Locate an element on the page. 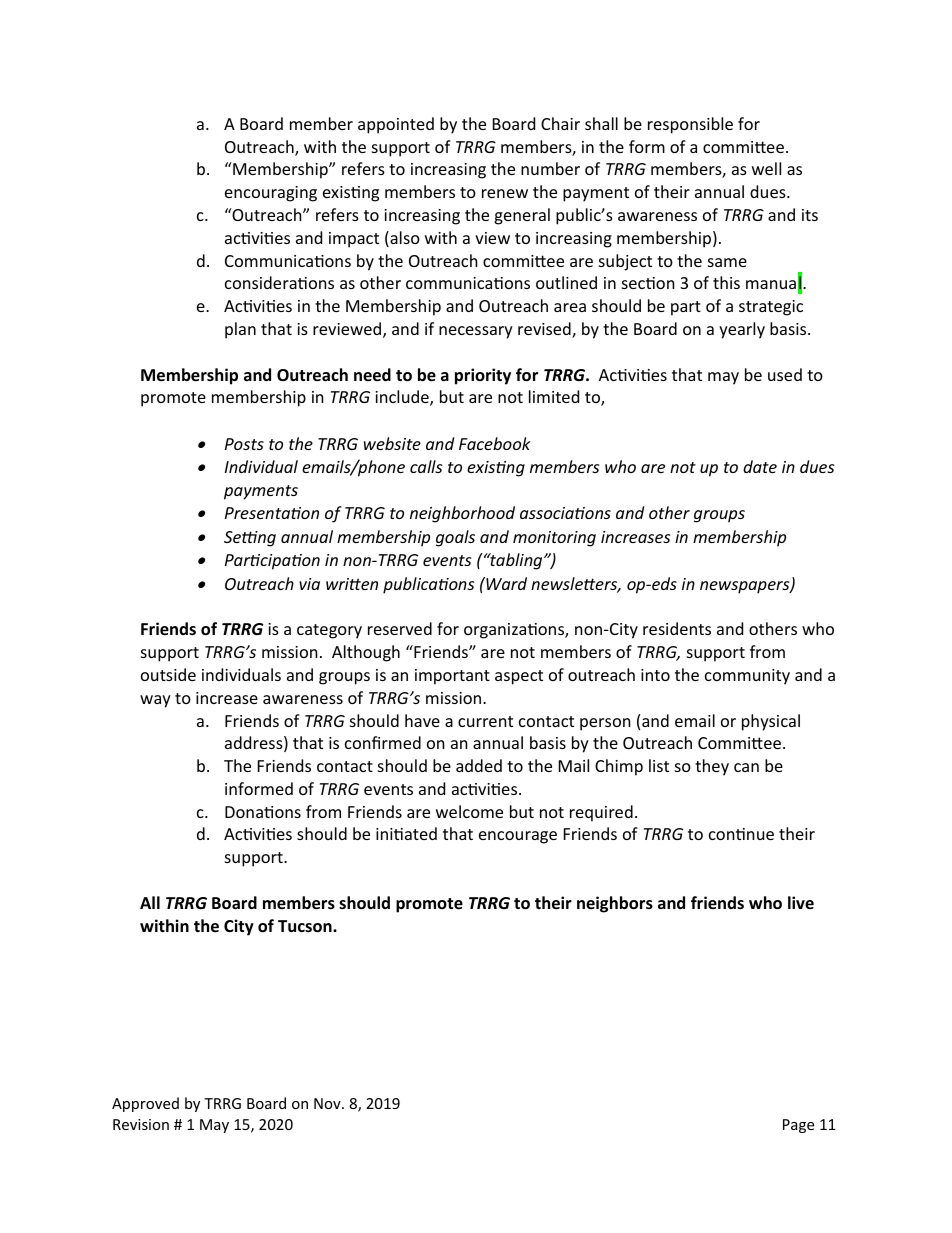 This page has width=952, height=1233. encourage is located at coordinates (518, 837).
